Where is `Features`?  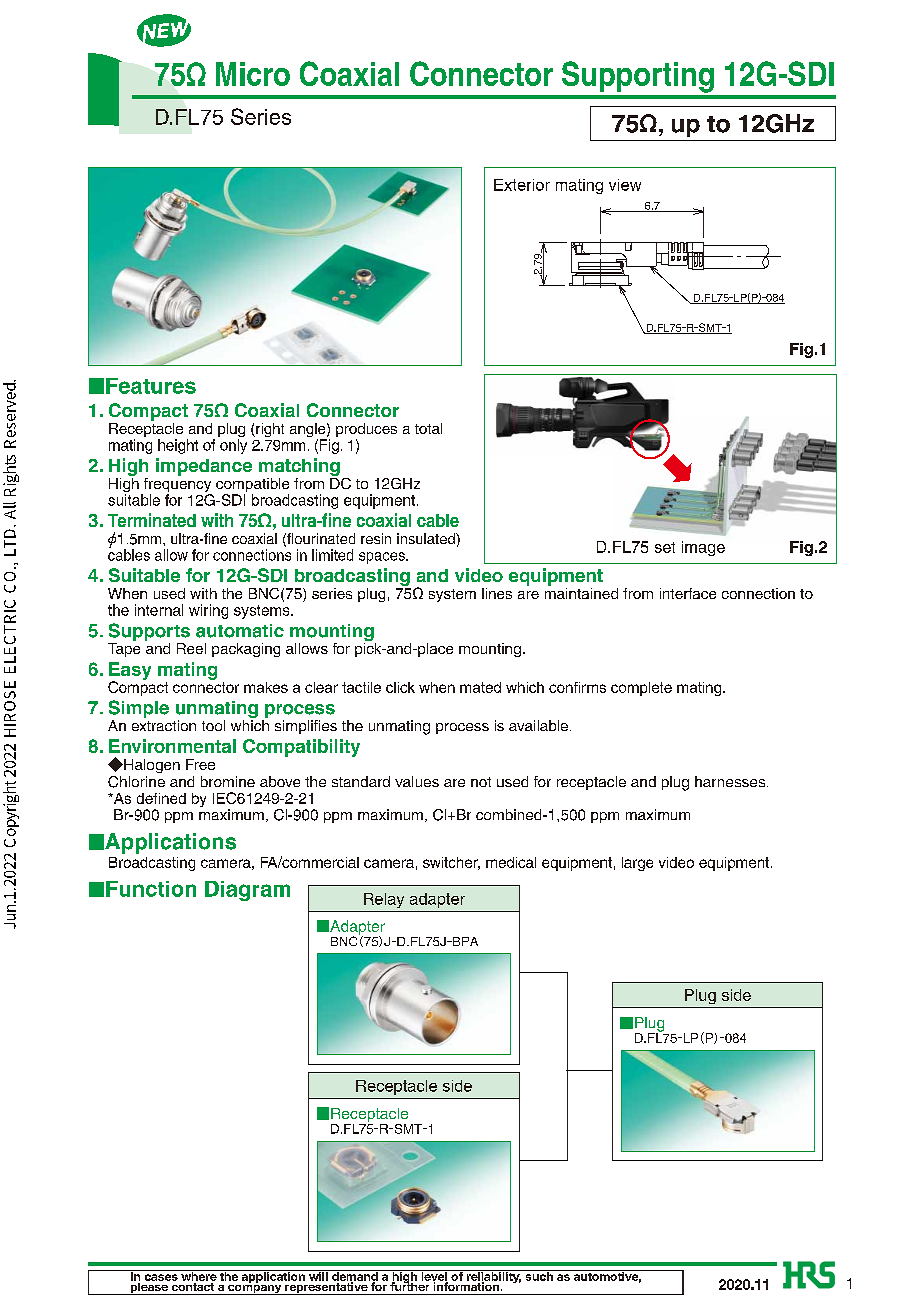
Features is located at coordinates (151, 386).
